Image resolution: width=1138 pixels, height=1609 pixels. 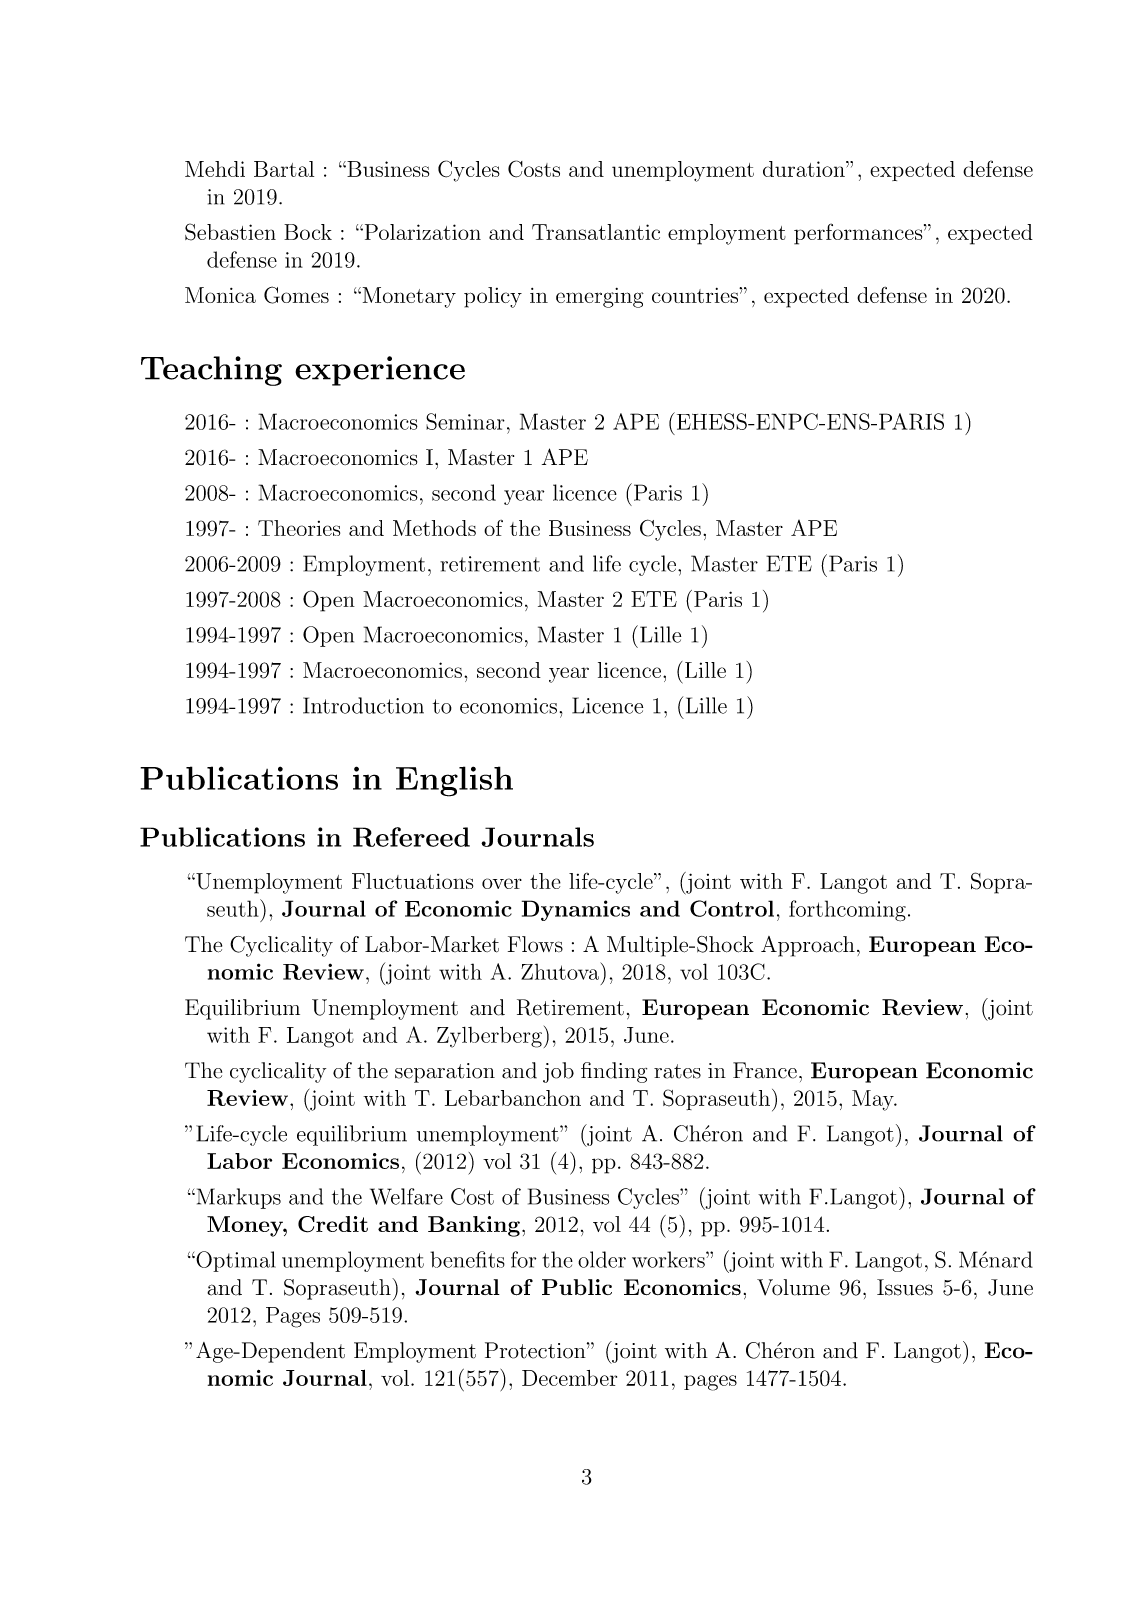 I want to click on Introduction, so click(x=363, y=705).
